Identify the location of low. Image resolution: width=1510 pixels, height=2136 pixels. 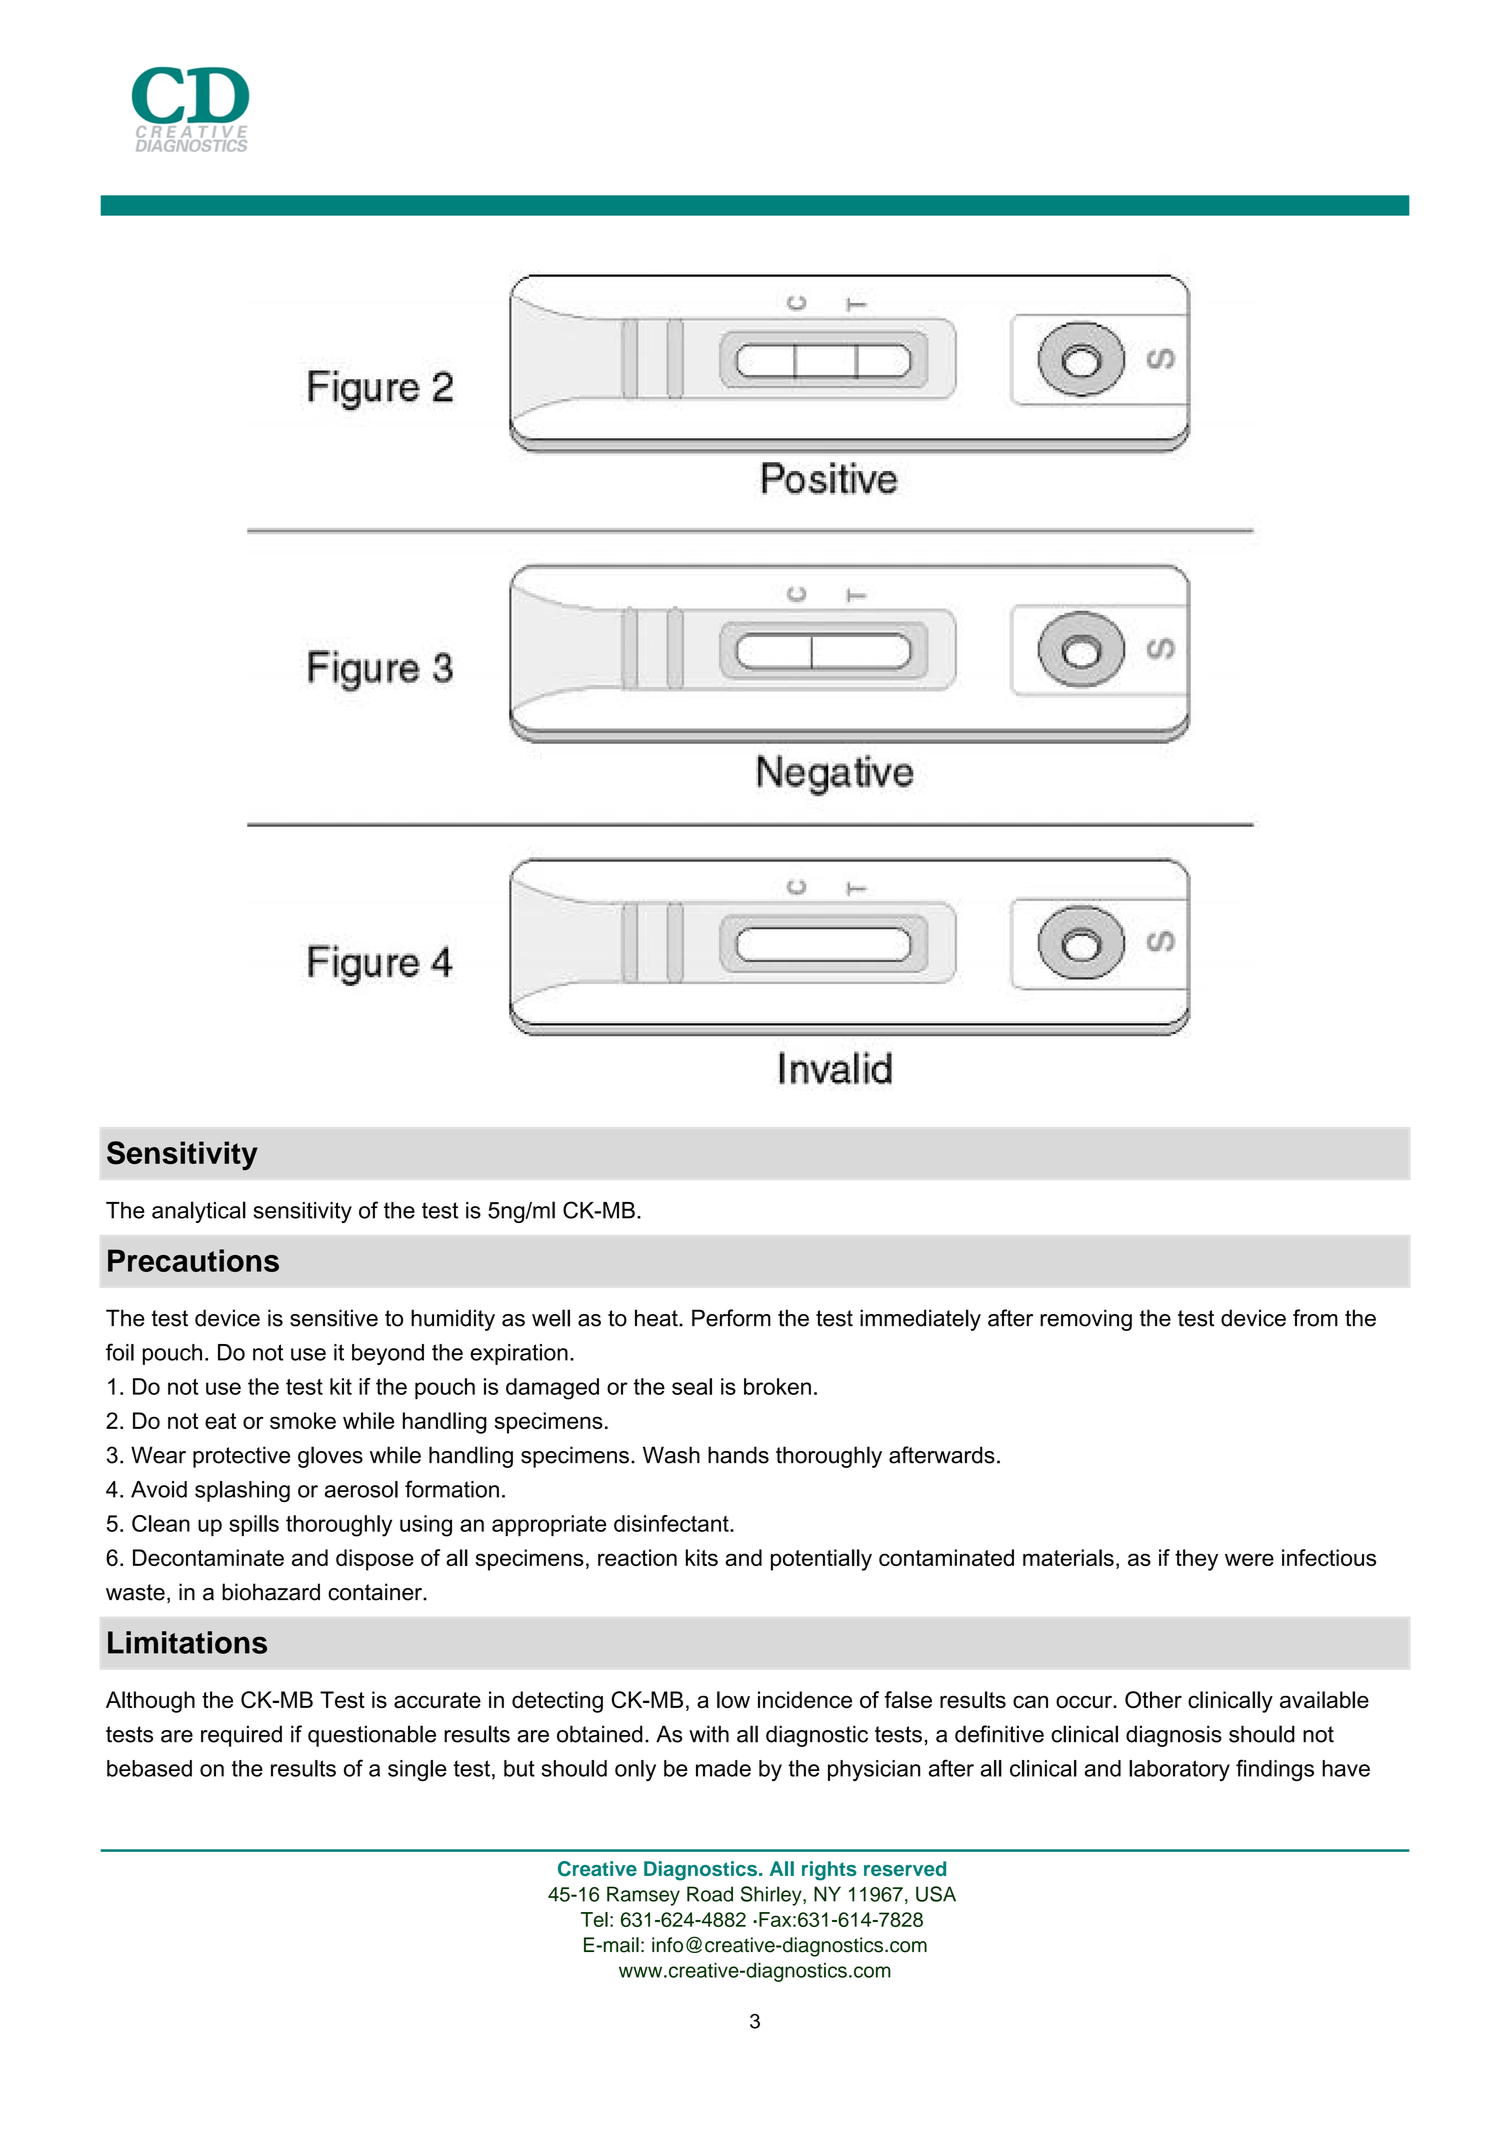
(733, 1699).
